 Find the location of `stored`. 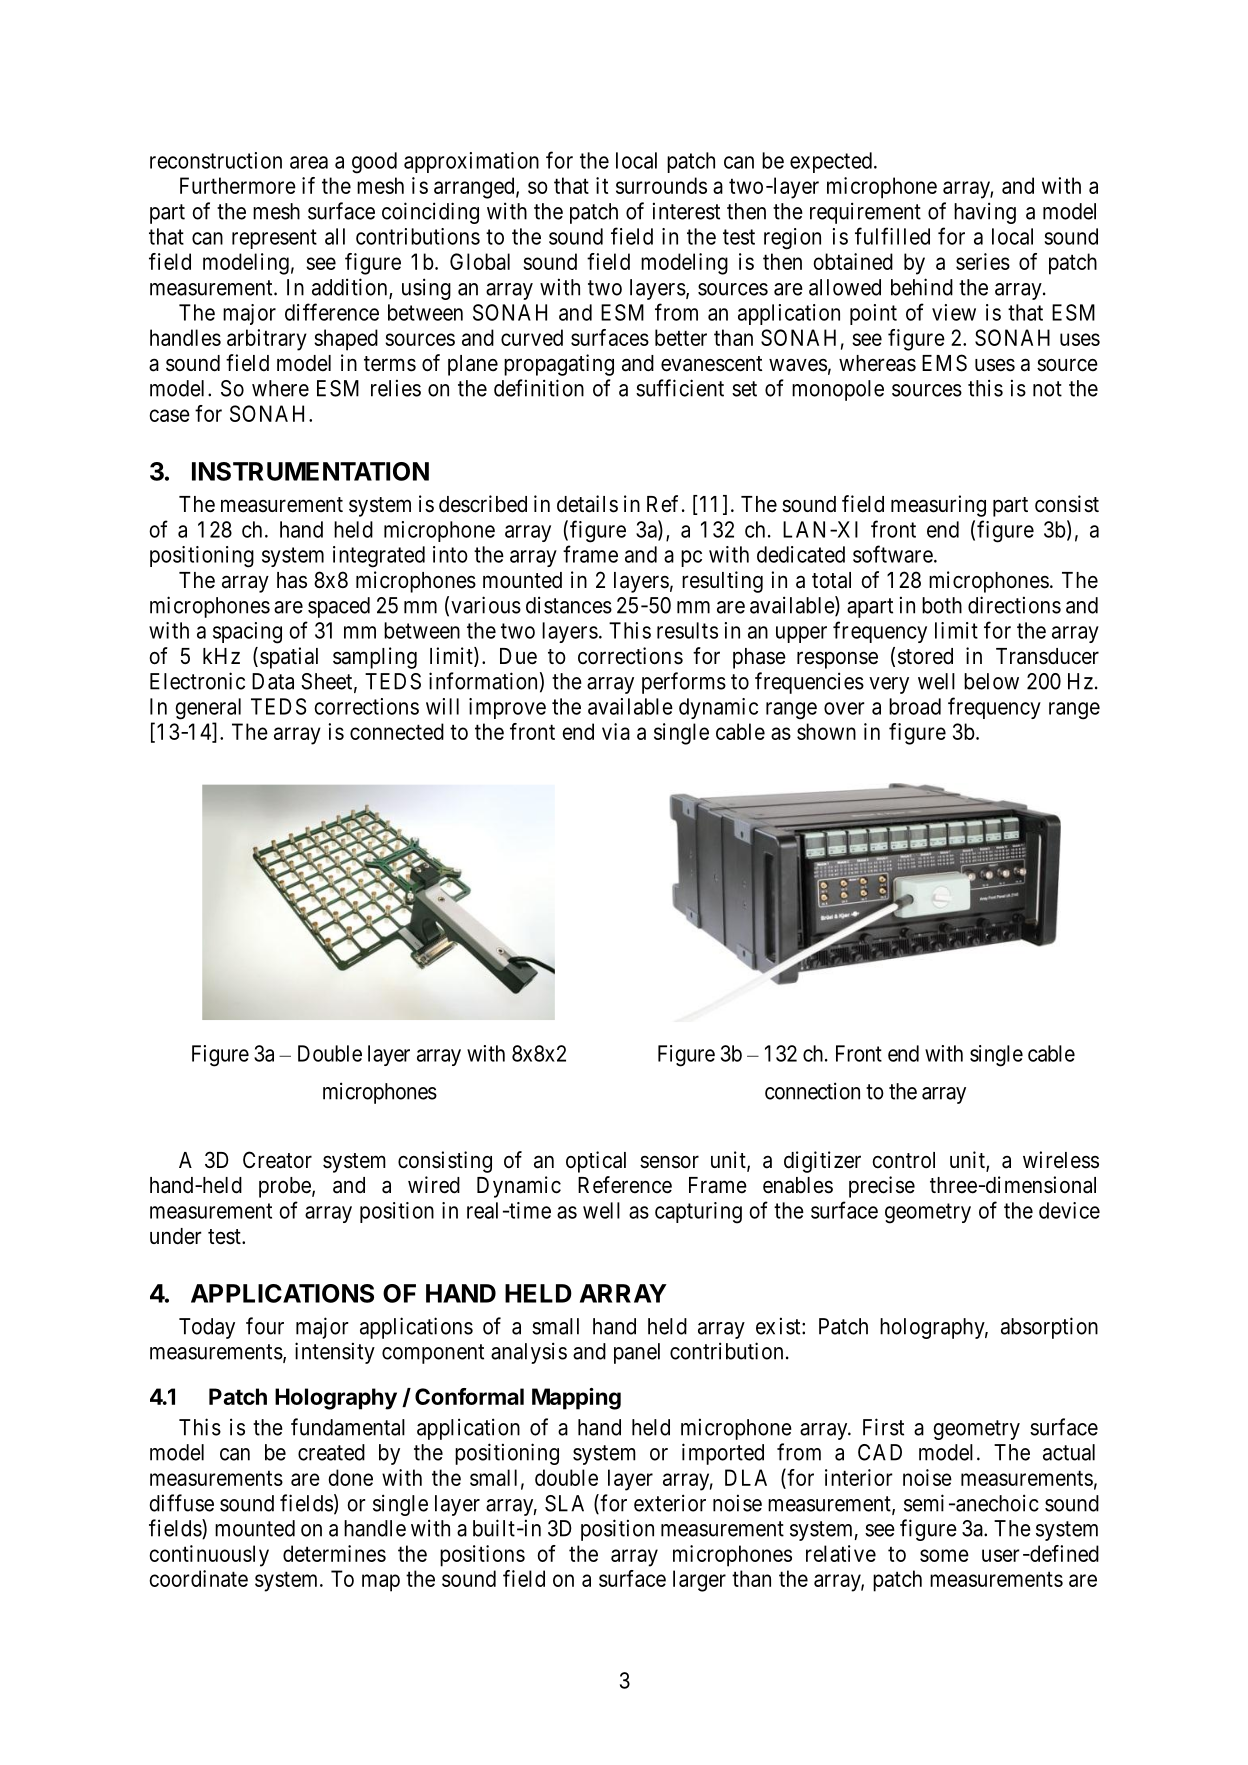

stored is located at coordinates (925, 656).
